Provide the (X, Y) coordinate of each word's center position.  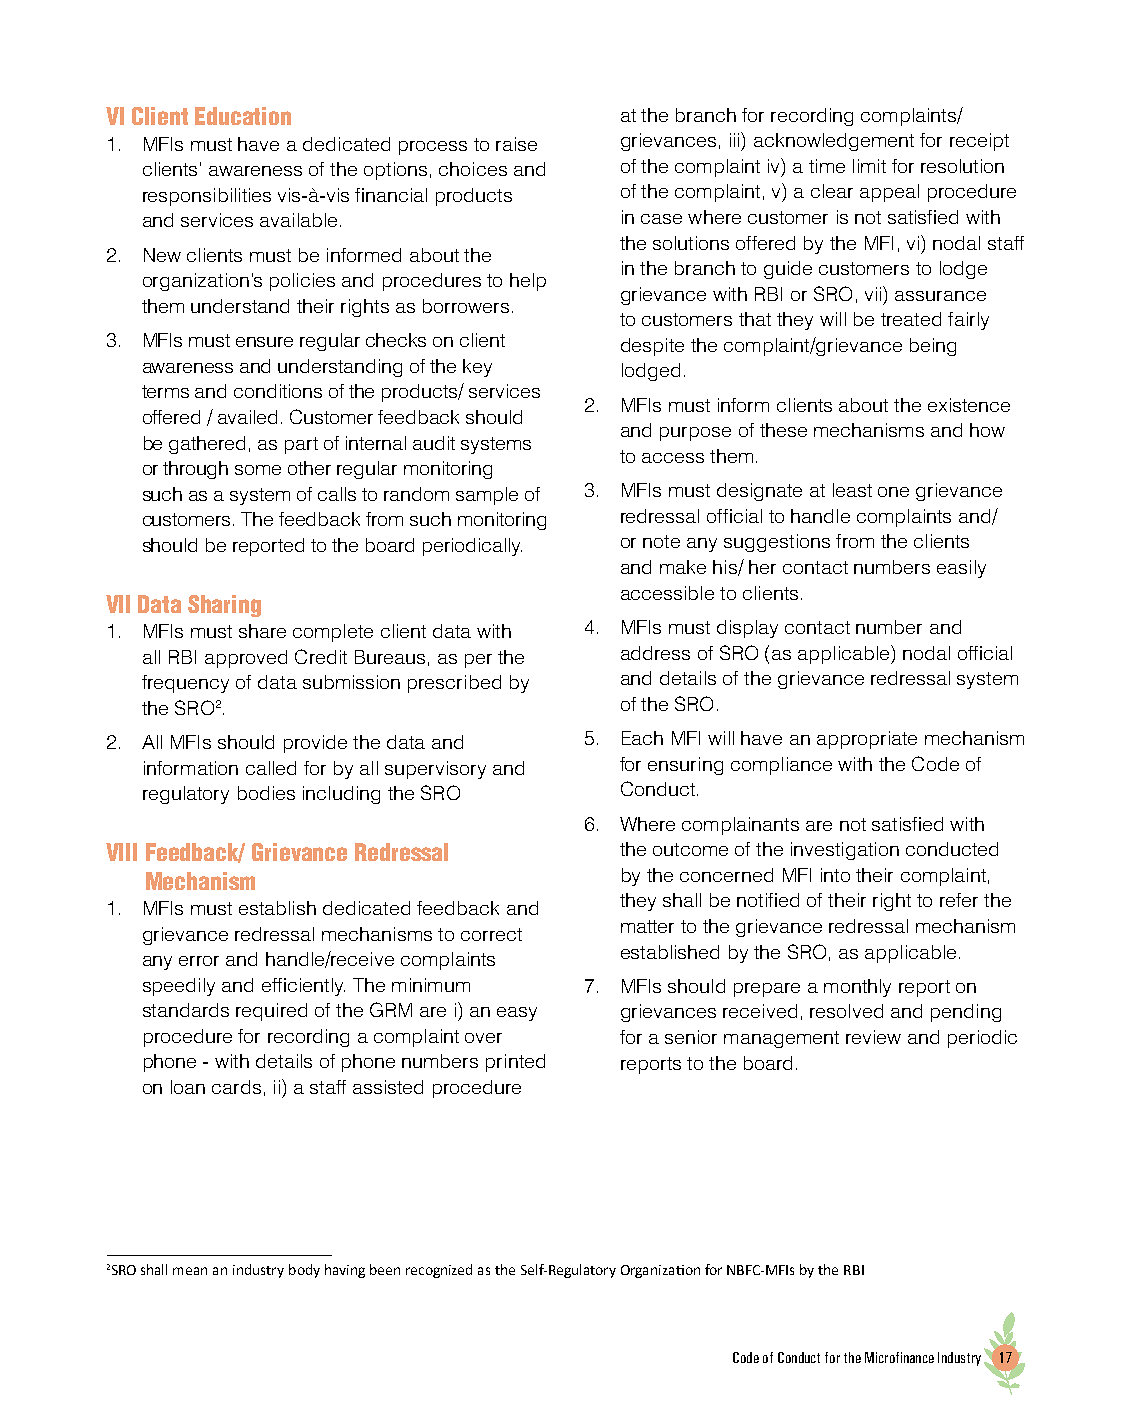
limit (869, 166)
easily (961, 569)
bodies (266, 793)
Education (243, 116)
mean (190, 1271)
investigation (845, 851)
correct (491, 934)
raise (516, 144)
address (655, 653)
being (933, 347)
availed (247, 417)
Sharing (224, 606)
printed (515, 1063)
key (477, 368)
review (873, 1037)
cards (236, 1087)
